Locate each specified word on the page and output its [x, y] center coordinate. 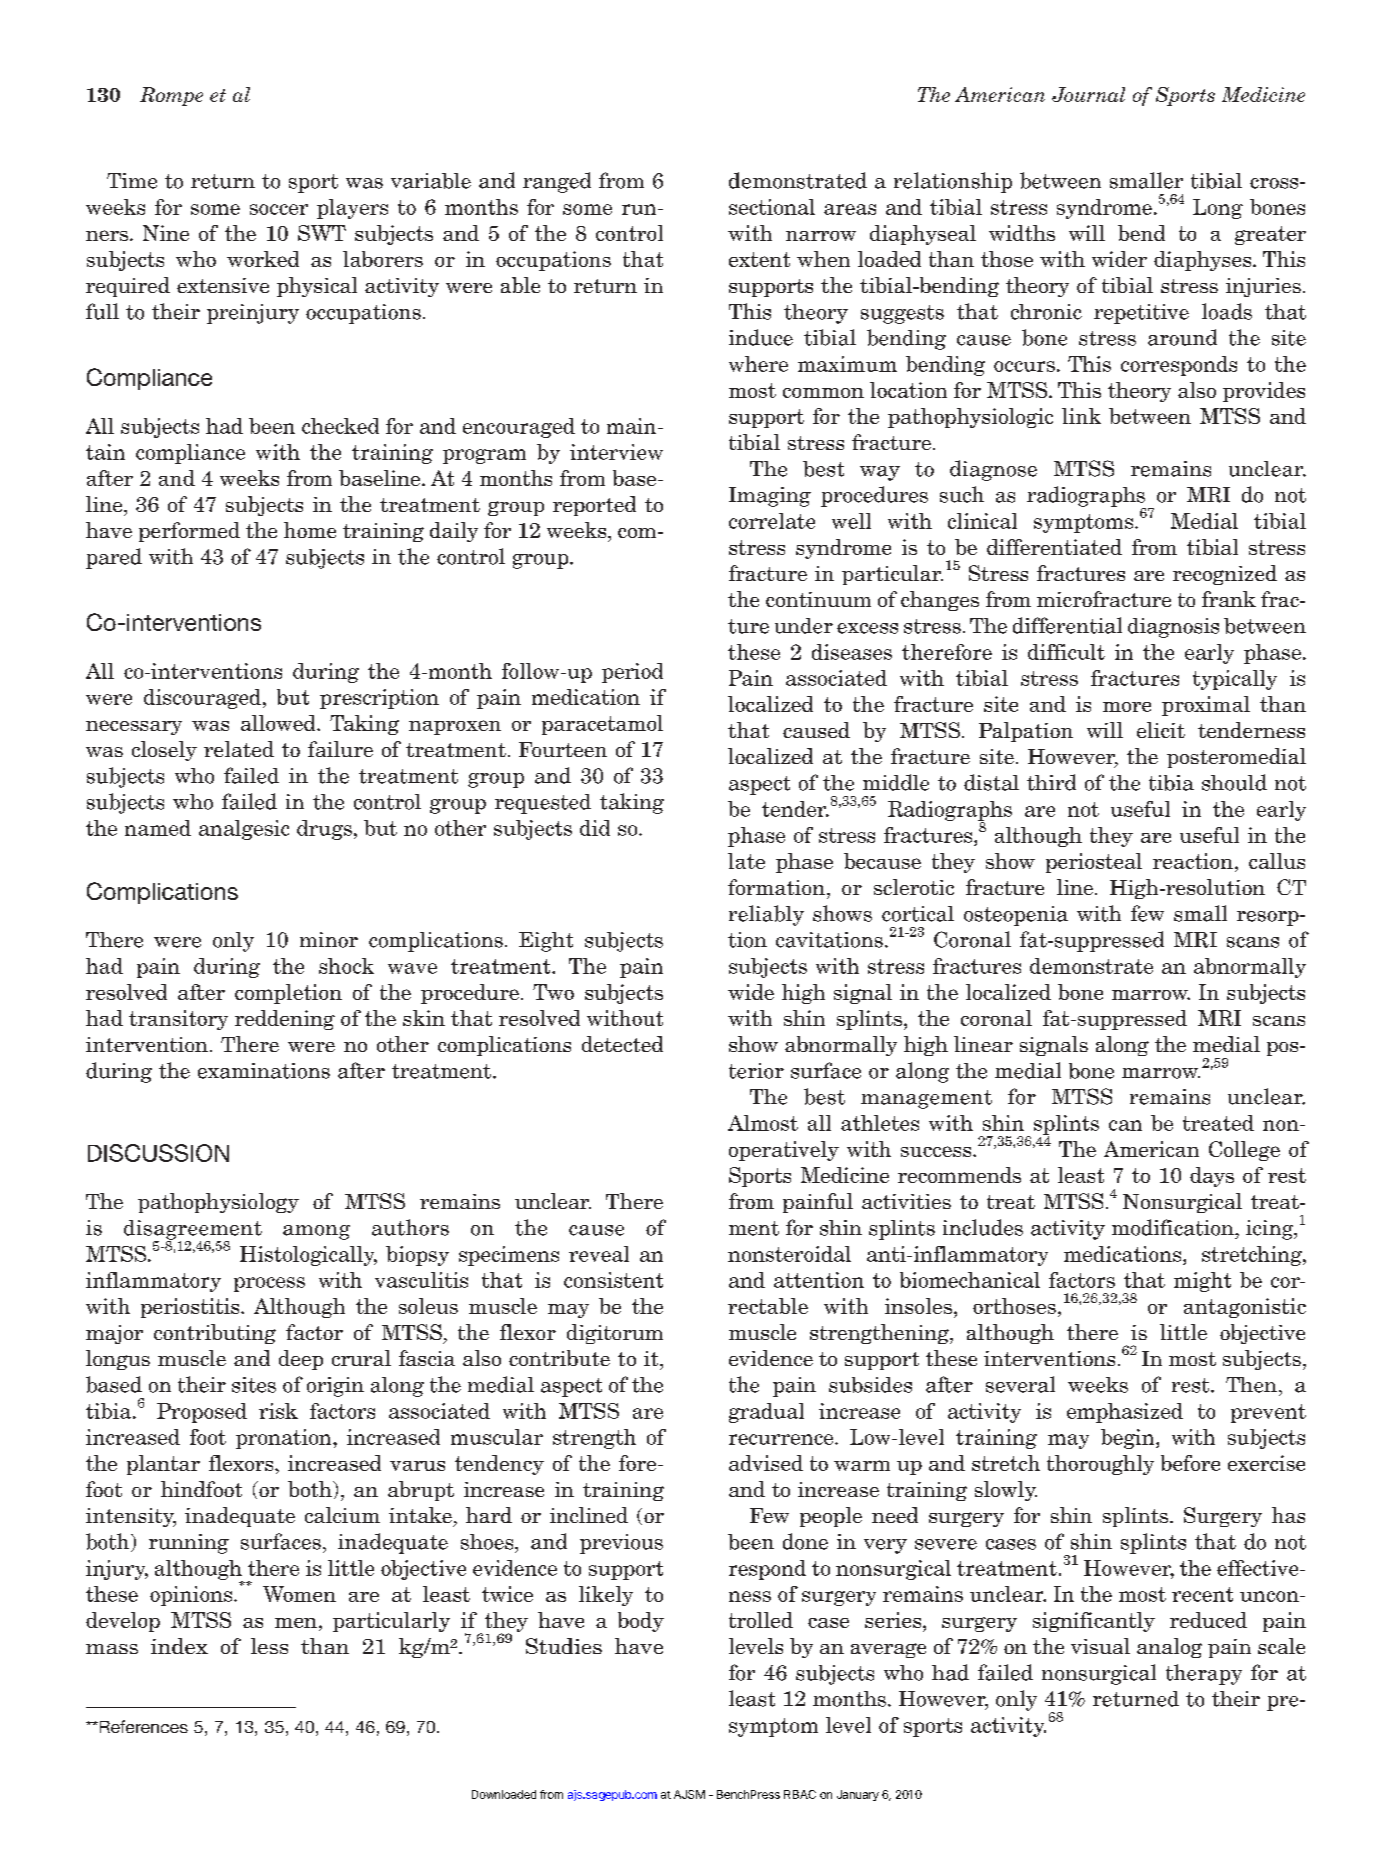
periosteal [1094, 863]
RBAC [800, 1794]
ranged [557, 182]
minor [329, 940]
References [142, 1726]
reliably [766, 915]
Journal [1088, 94]
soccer [279, 209]
